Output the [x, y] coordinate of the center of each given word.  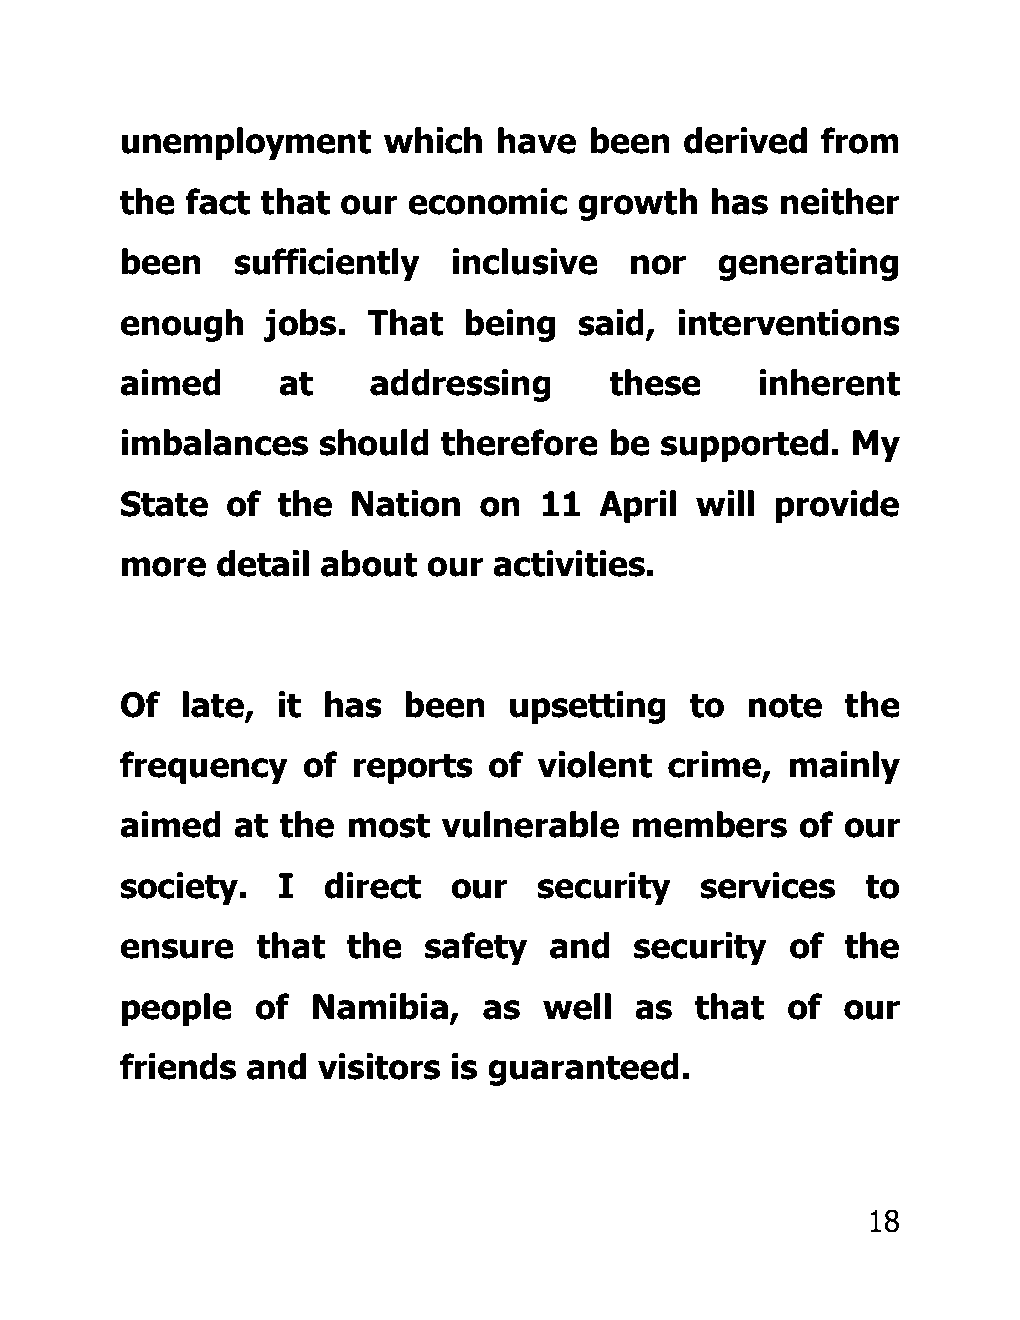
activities [569, 563]
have [537, 140]
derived [745, 140]
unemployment [246, 143]
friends [178, 1066]
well [577, 1006]
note [785, 705]
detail [263, 563]
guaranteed [583, 1069]
